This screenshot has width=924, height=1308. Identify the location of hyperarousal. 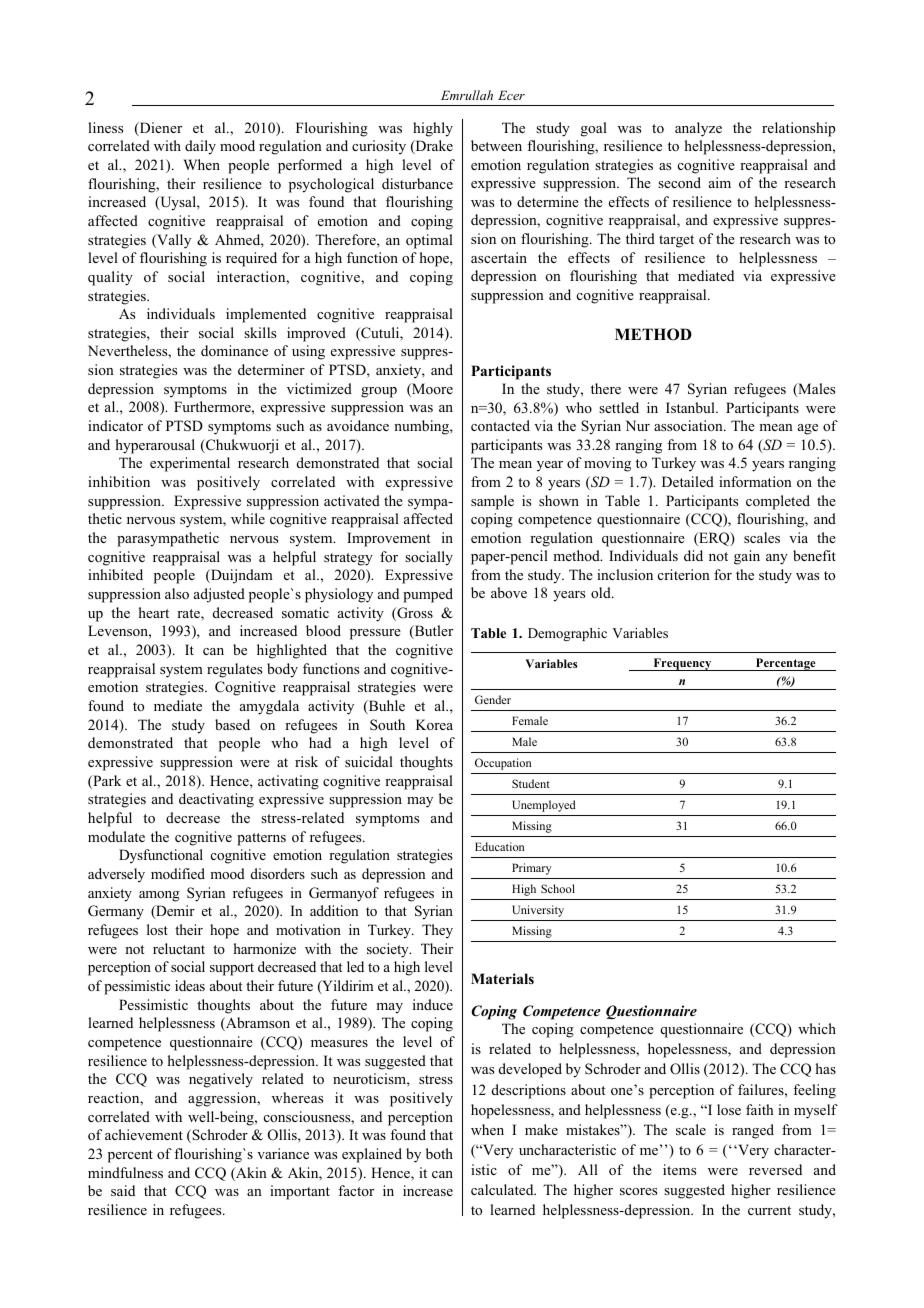
(155, 446).
